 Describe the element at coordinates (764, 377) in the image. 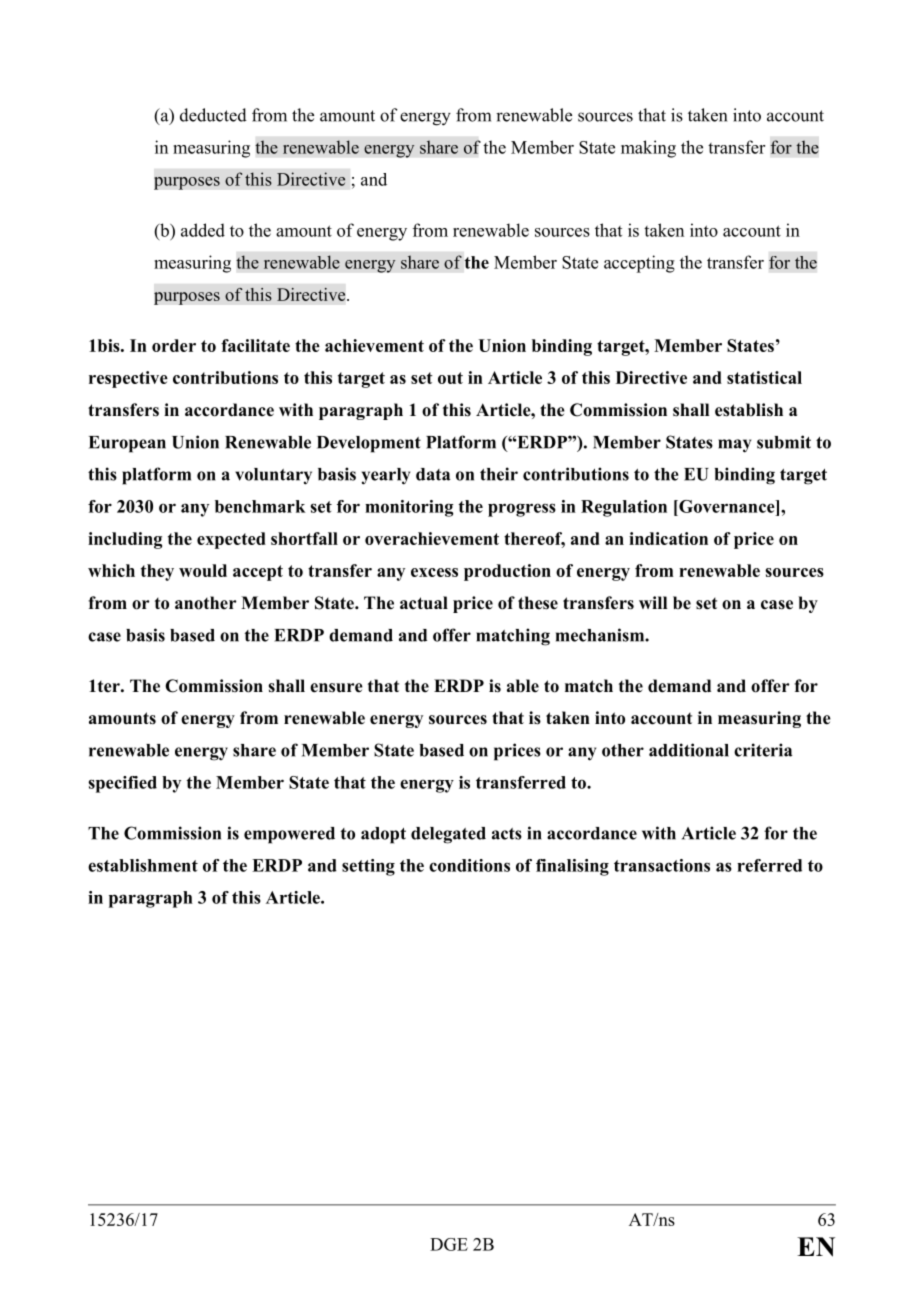

I see `statistical` at that location.
